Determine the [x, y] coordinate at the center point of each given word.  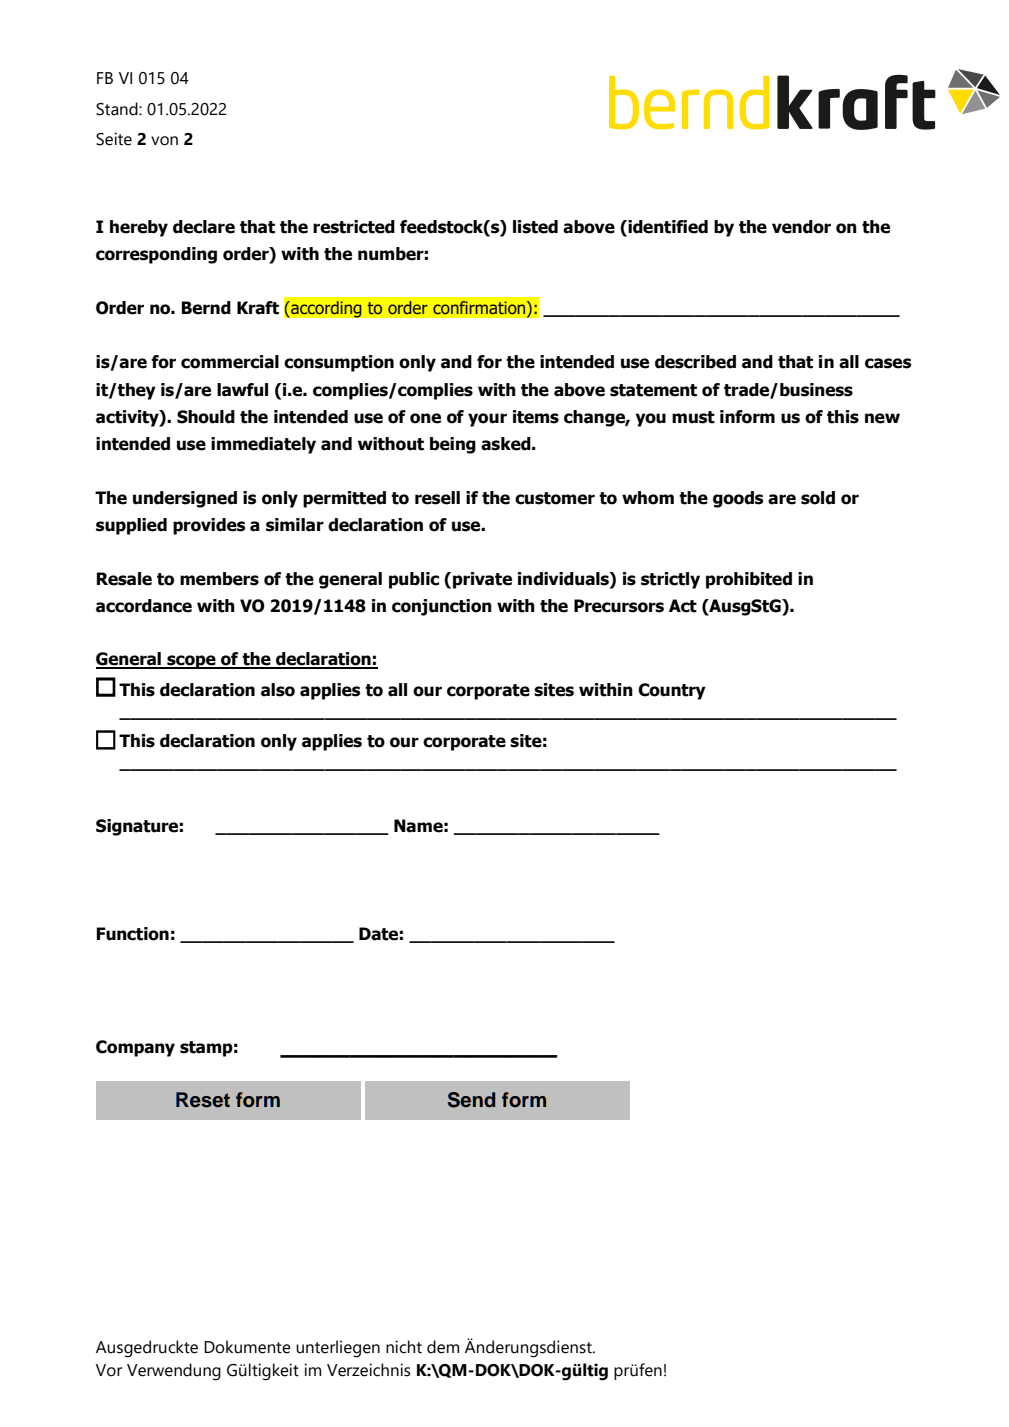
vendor [801, 227]
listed [535, 227]
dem [443, 1347]
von [164, 141]
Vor [109, 1370]
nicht [404, 1347]
